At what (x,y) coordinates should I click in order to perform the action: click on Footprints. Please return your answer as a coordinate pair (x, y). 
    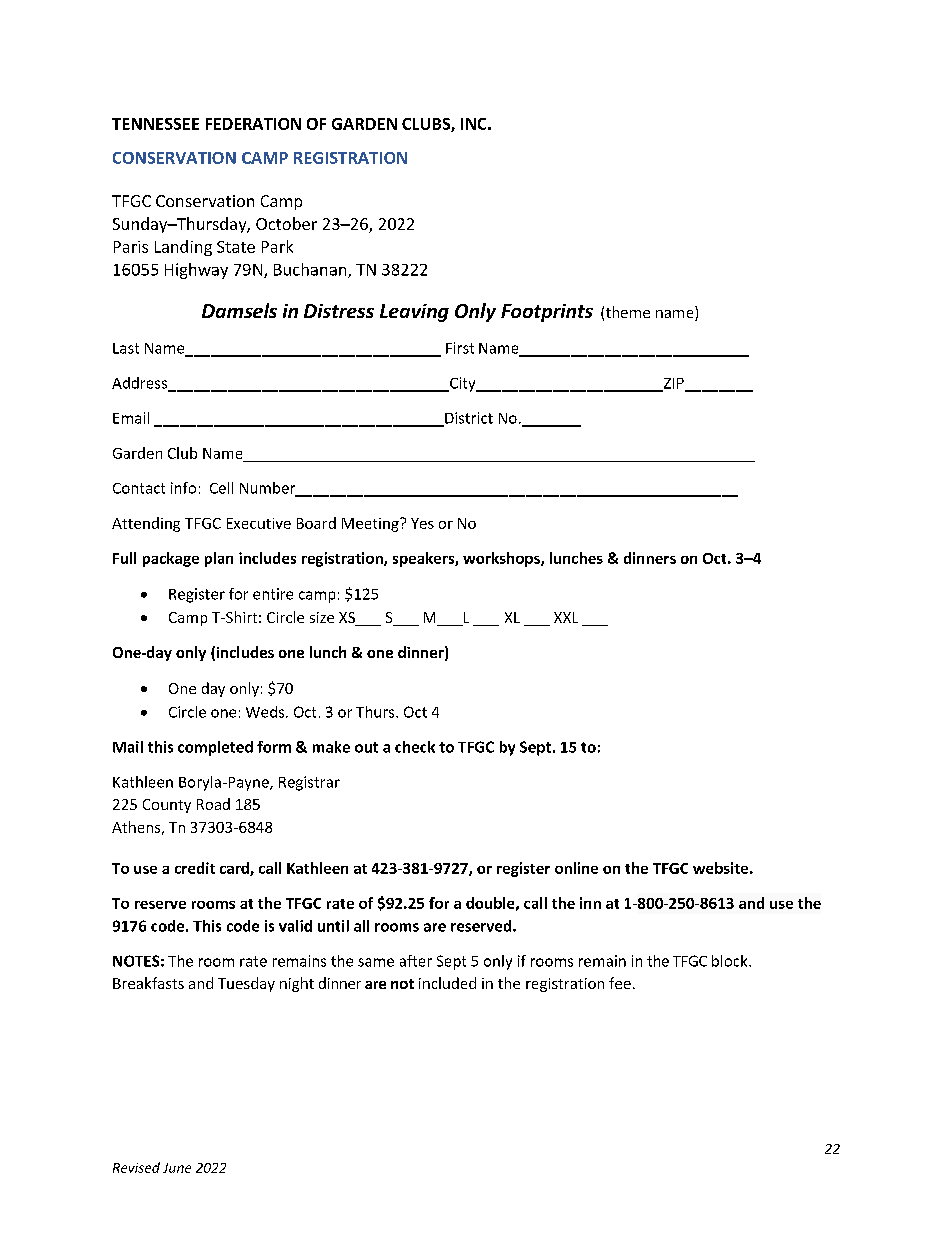
    Looking at the image, I should click on (547, 313).
